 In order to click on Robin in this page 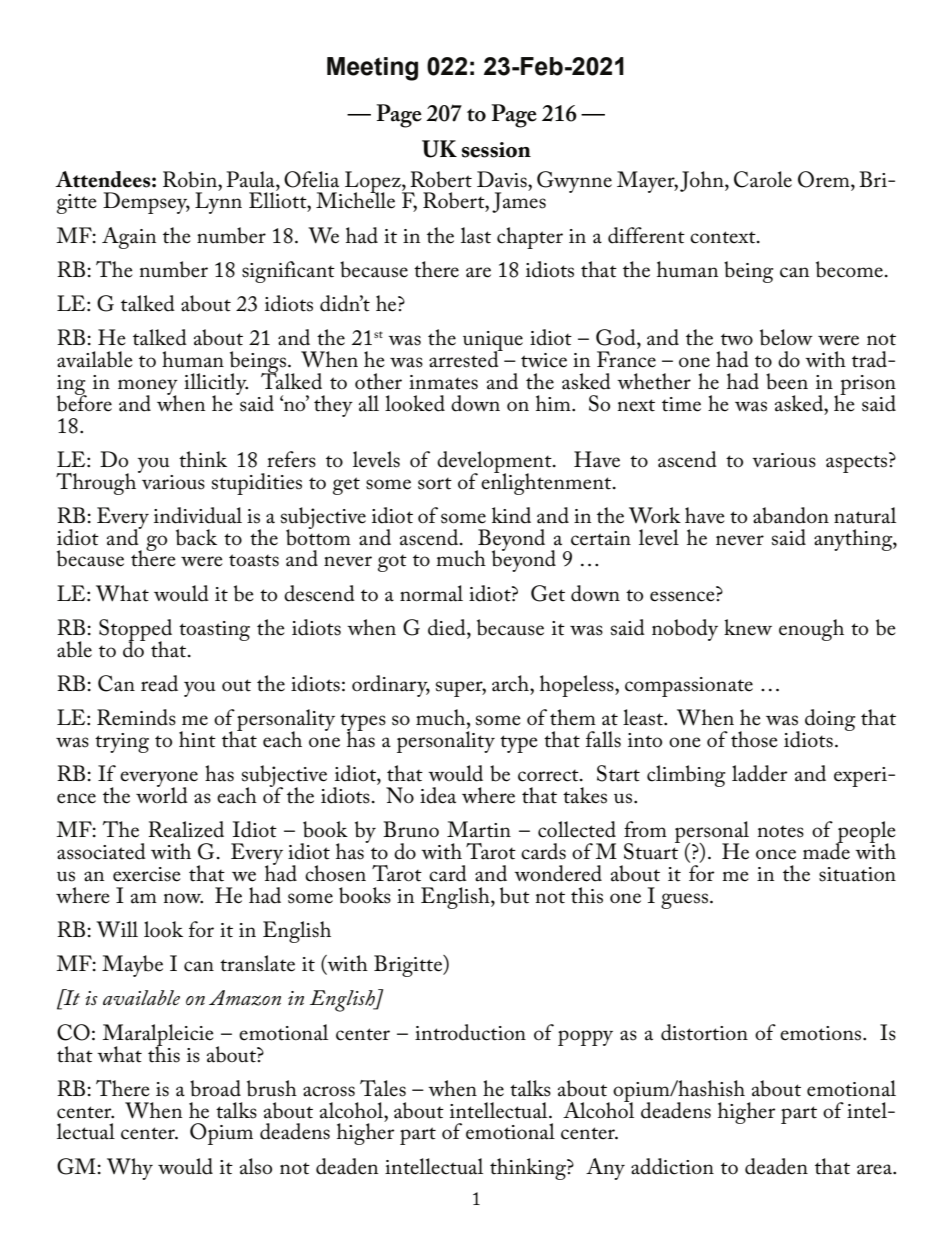, I will do `click(191, 179)`.
